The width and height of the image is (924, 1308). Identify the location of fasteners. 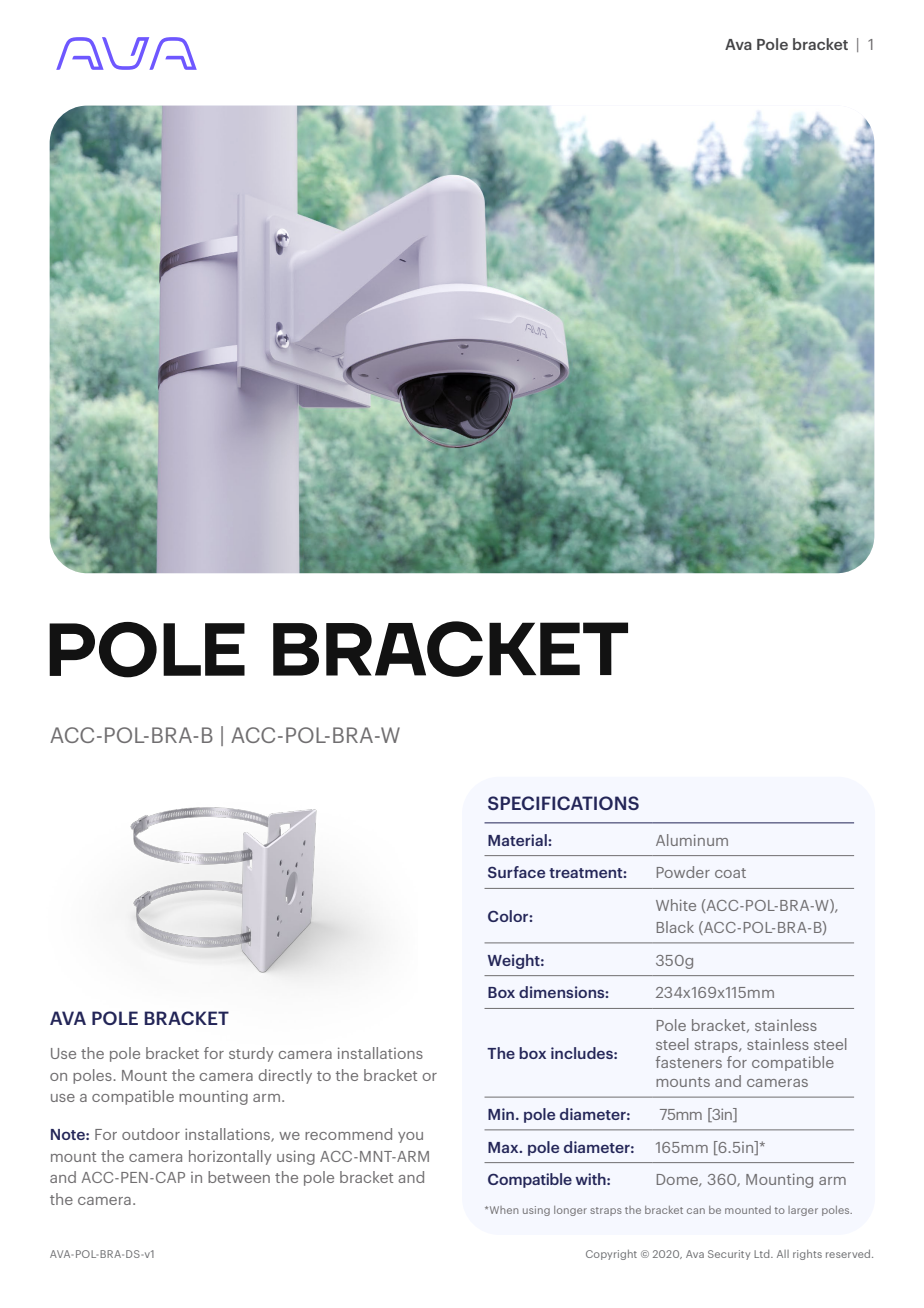
(689, 1062).
